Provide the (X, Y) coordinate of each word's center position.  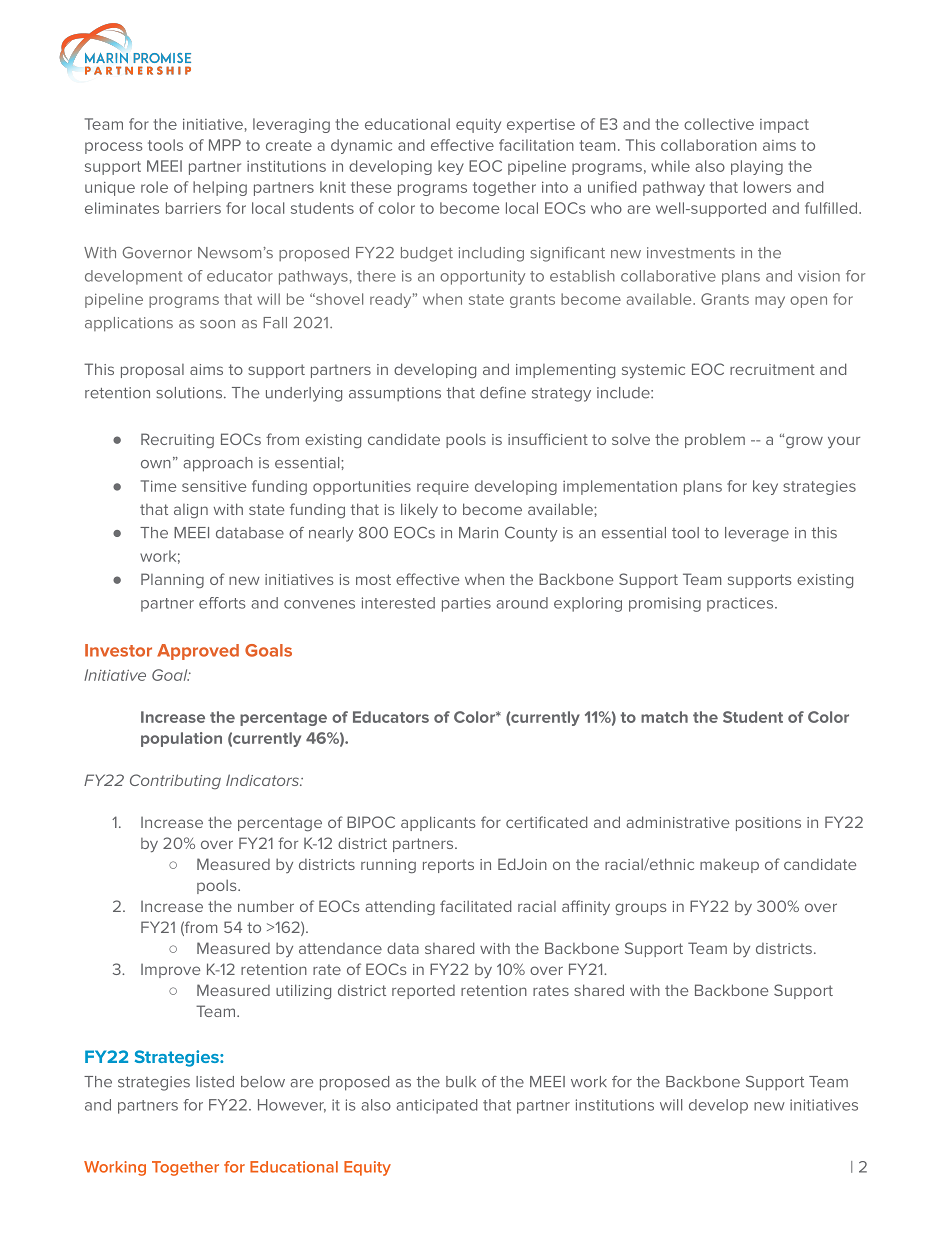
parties (466, 604)
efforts (222, 603)
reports (448, 866)
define (503, 393)
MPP (225, 145)
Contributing (175, 781)
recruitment (772, 369)
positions (768, 824)
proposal (152, 371)
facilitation (536, 145)
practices (741, 604)
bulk (461, 1082)
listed (215, 1082)
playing (757, 167)
